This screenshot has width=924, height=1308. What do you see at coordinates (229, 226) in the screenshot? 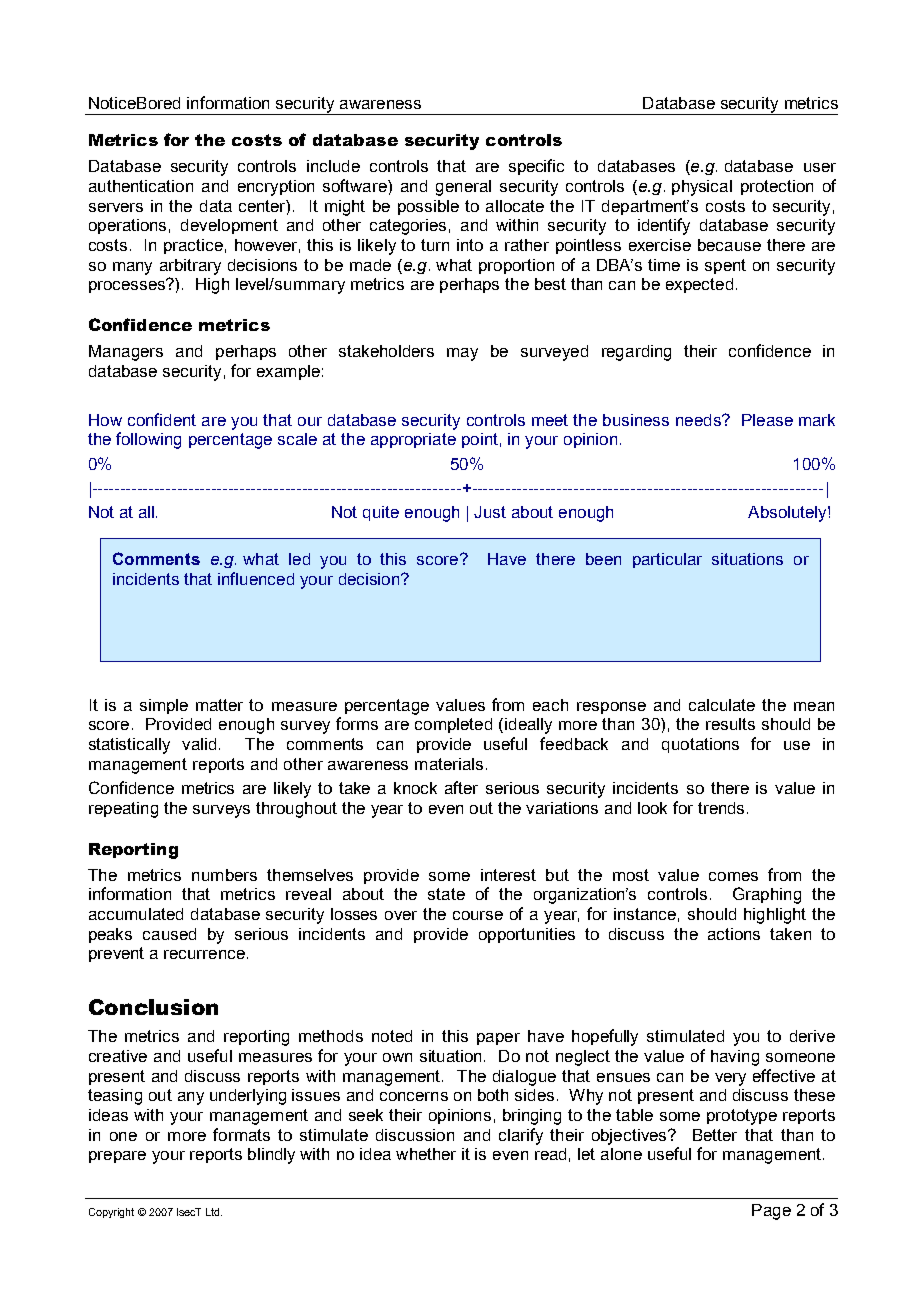
I see `development` at bounding box center [229, 226].
